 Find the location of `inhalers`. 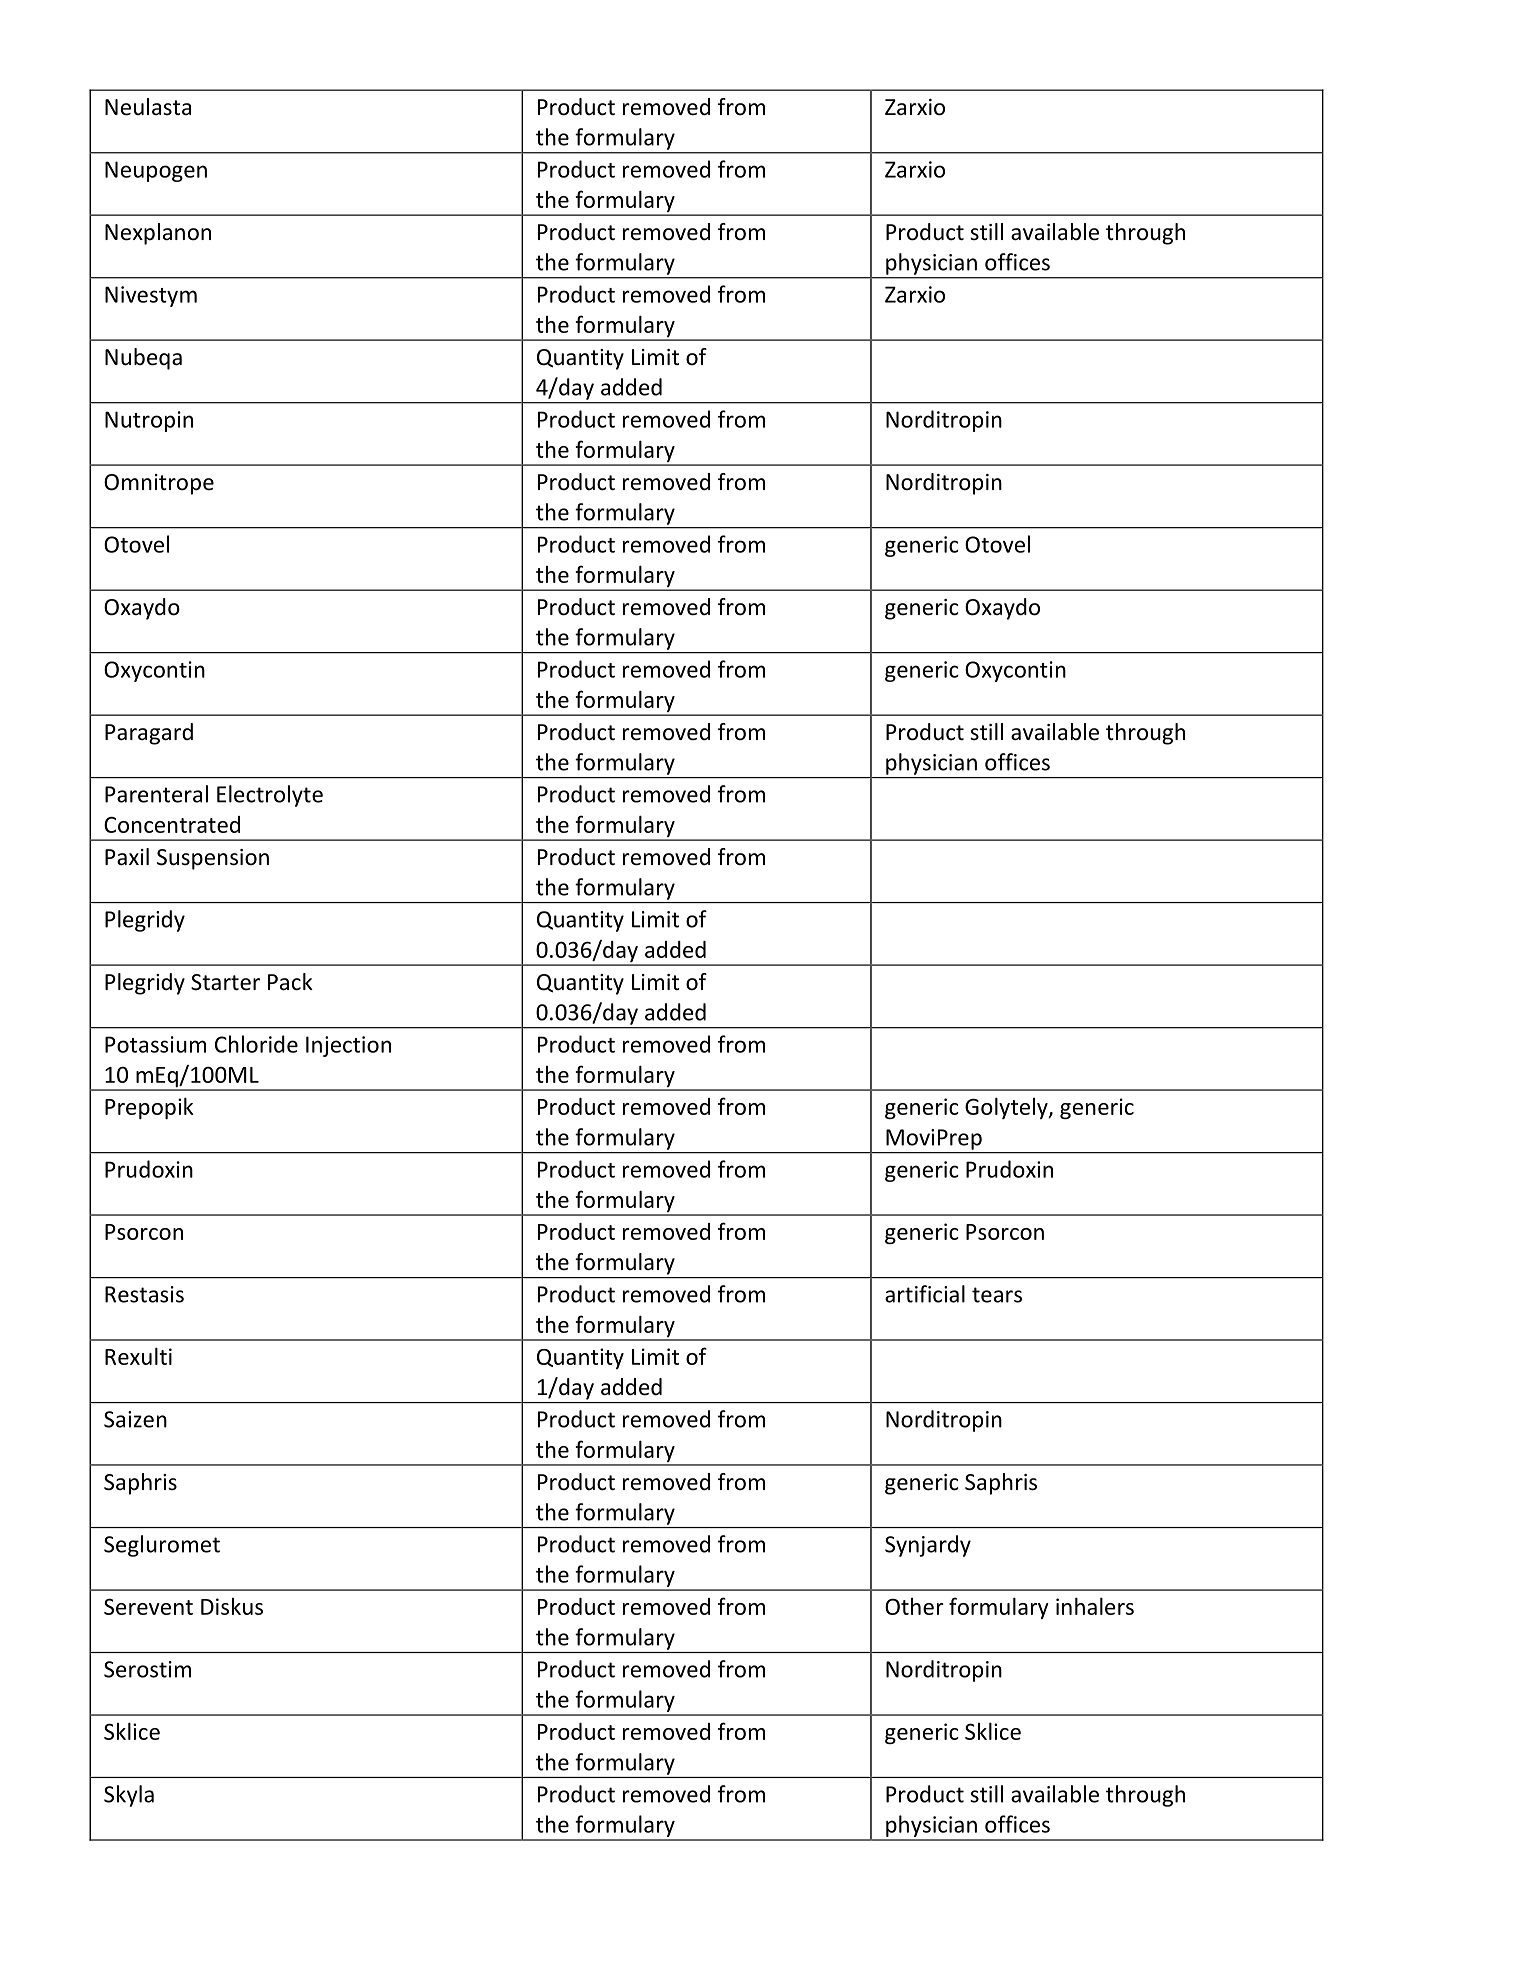

inhalers is located at coordinates (1095, 1606).
